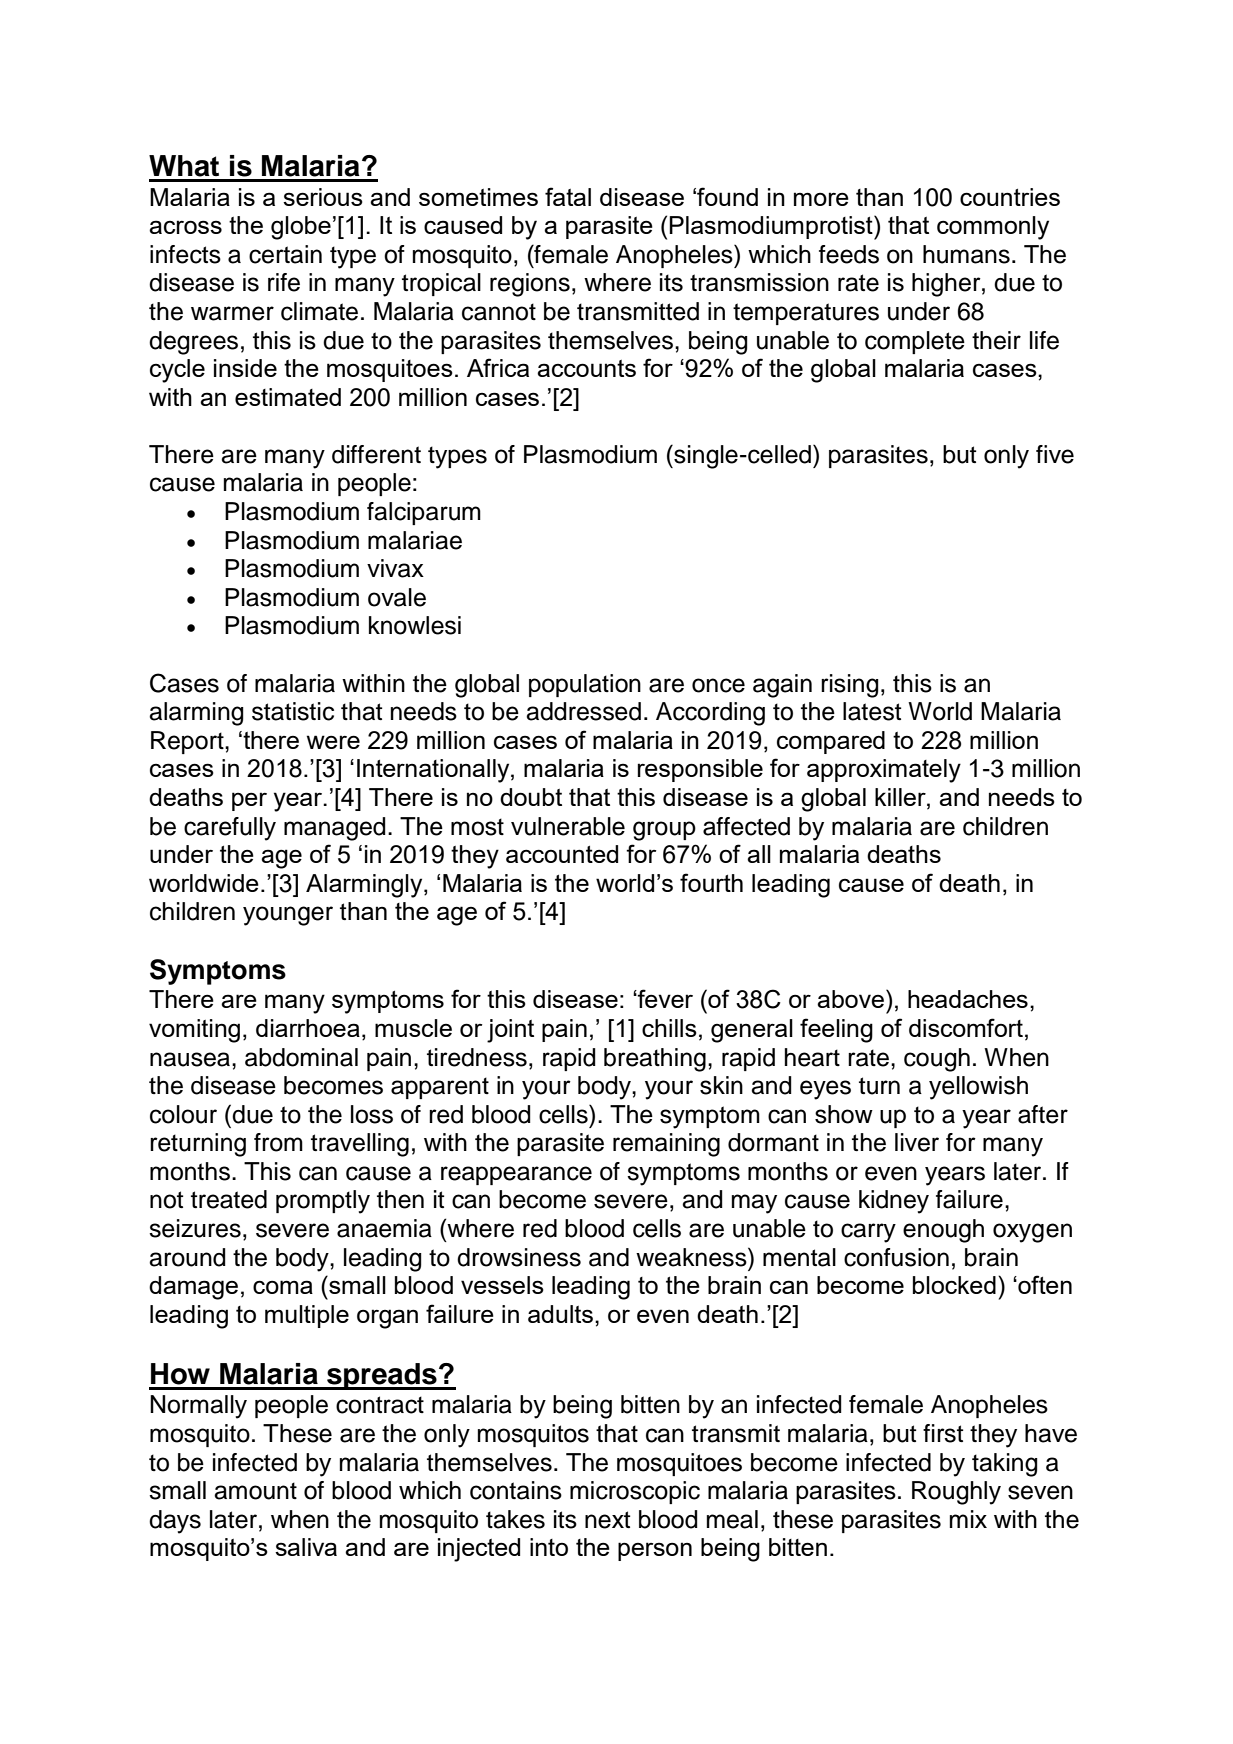  What do you see at coordinates (585, 685) in the image?
I see `population` at bounding box center [585, 685].
